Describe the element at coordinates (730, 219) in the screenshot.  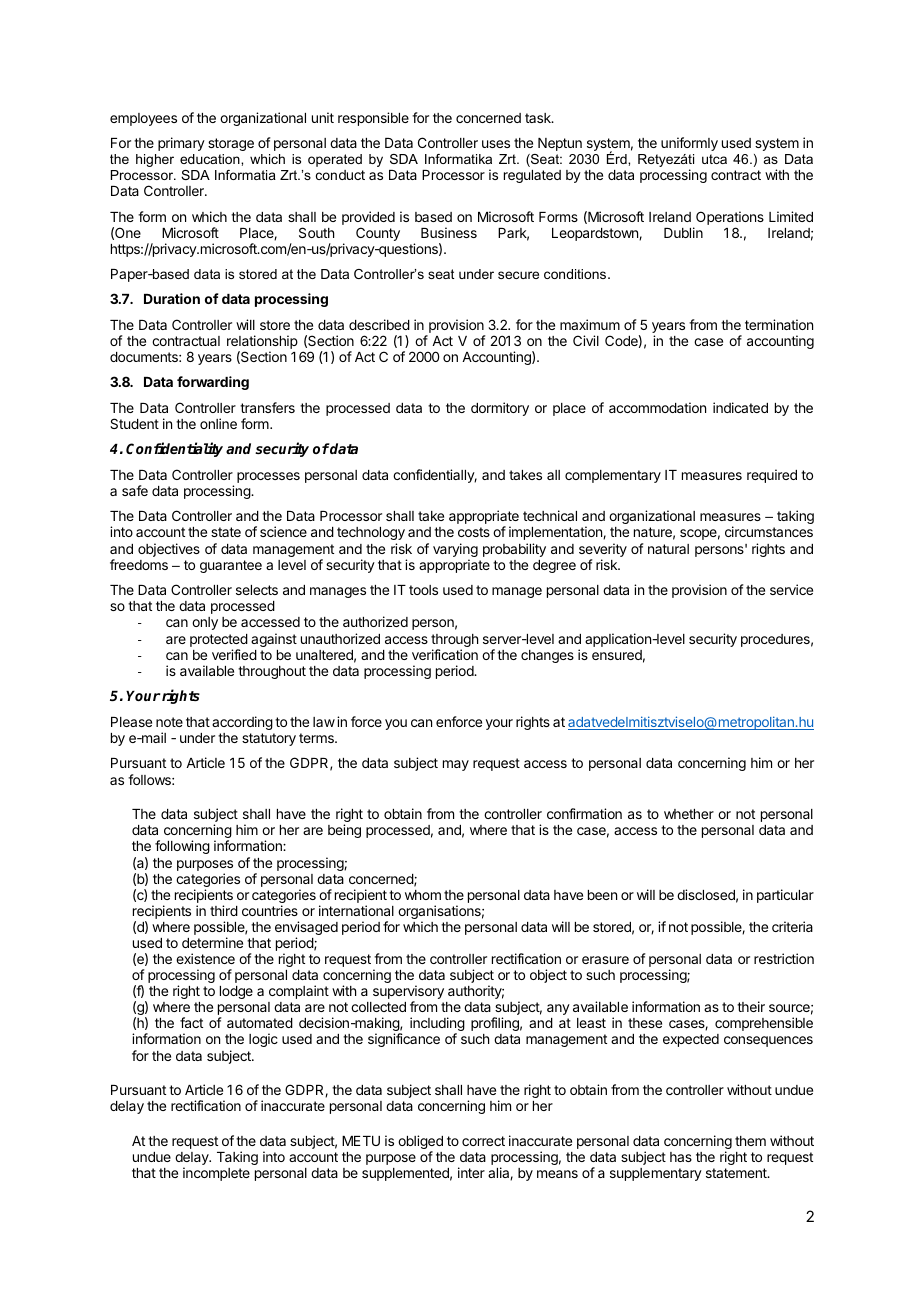
I see `Operations` at that location.
